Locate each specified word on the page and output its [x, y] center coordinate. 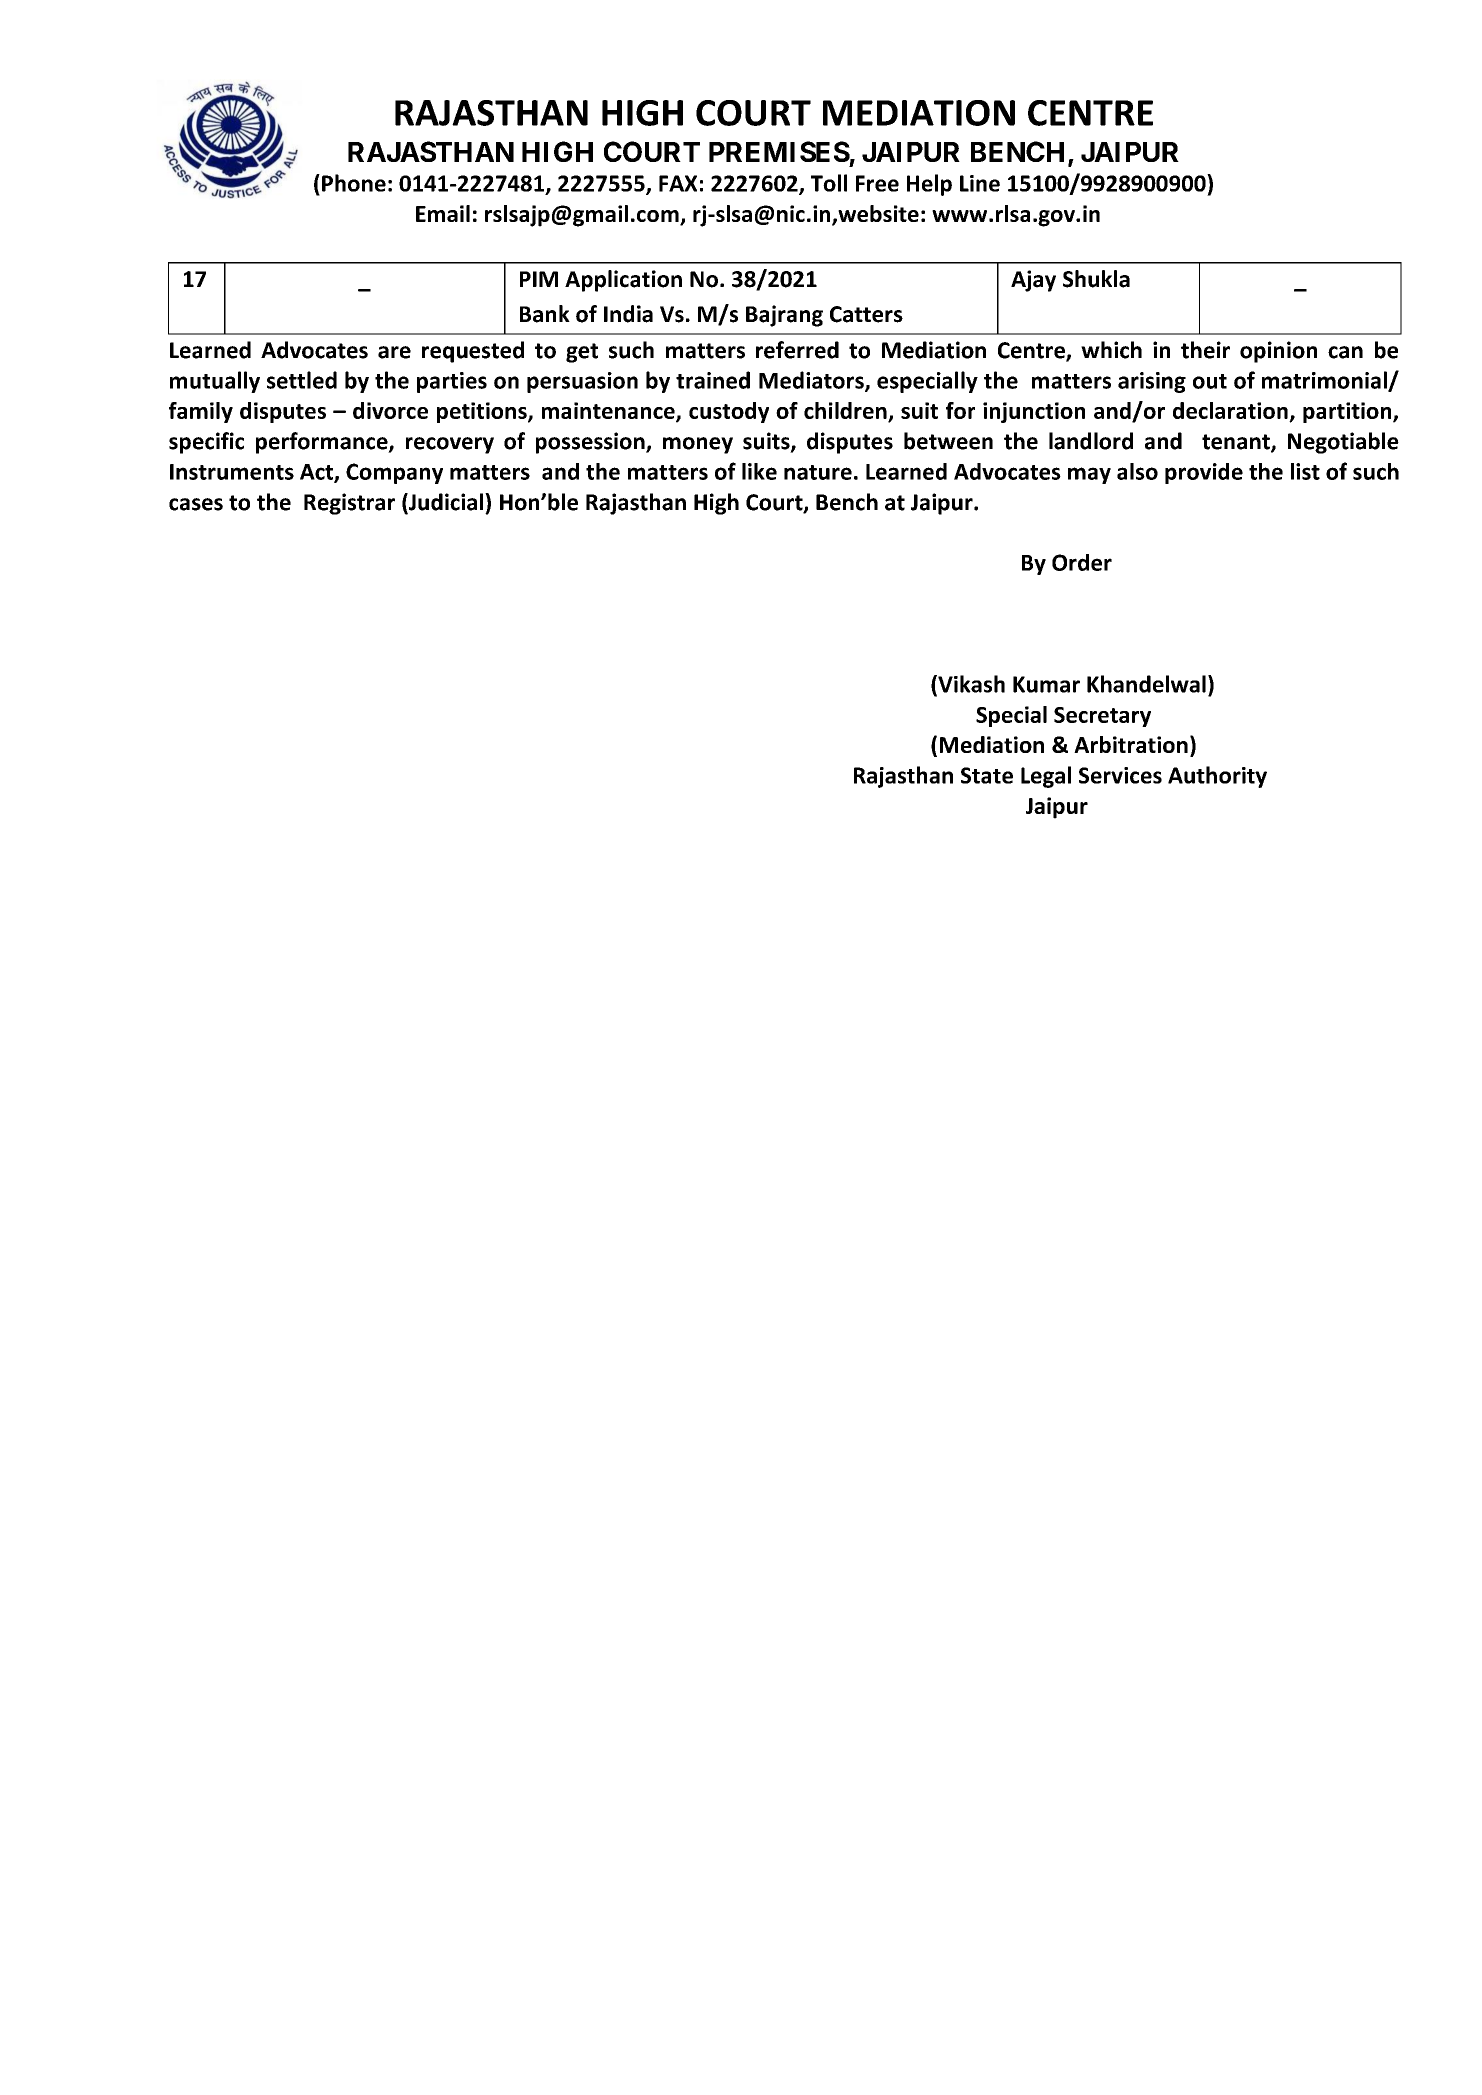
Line [980, 183]
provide [1204, 473]
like [759, 471]
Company [394, 473]
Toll [829, 183]
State [987, 775]
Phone [354, 183]
